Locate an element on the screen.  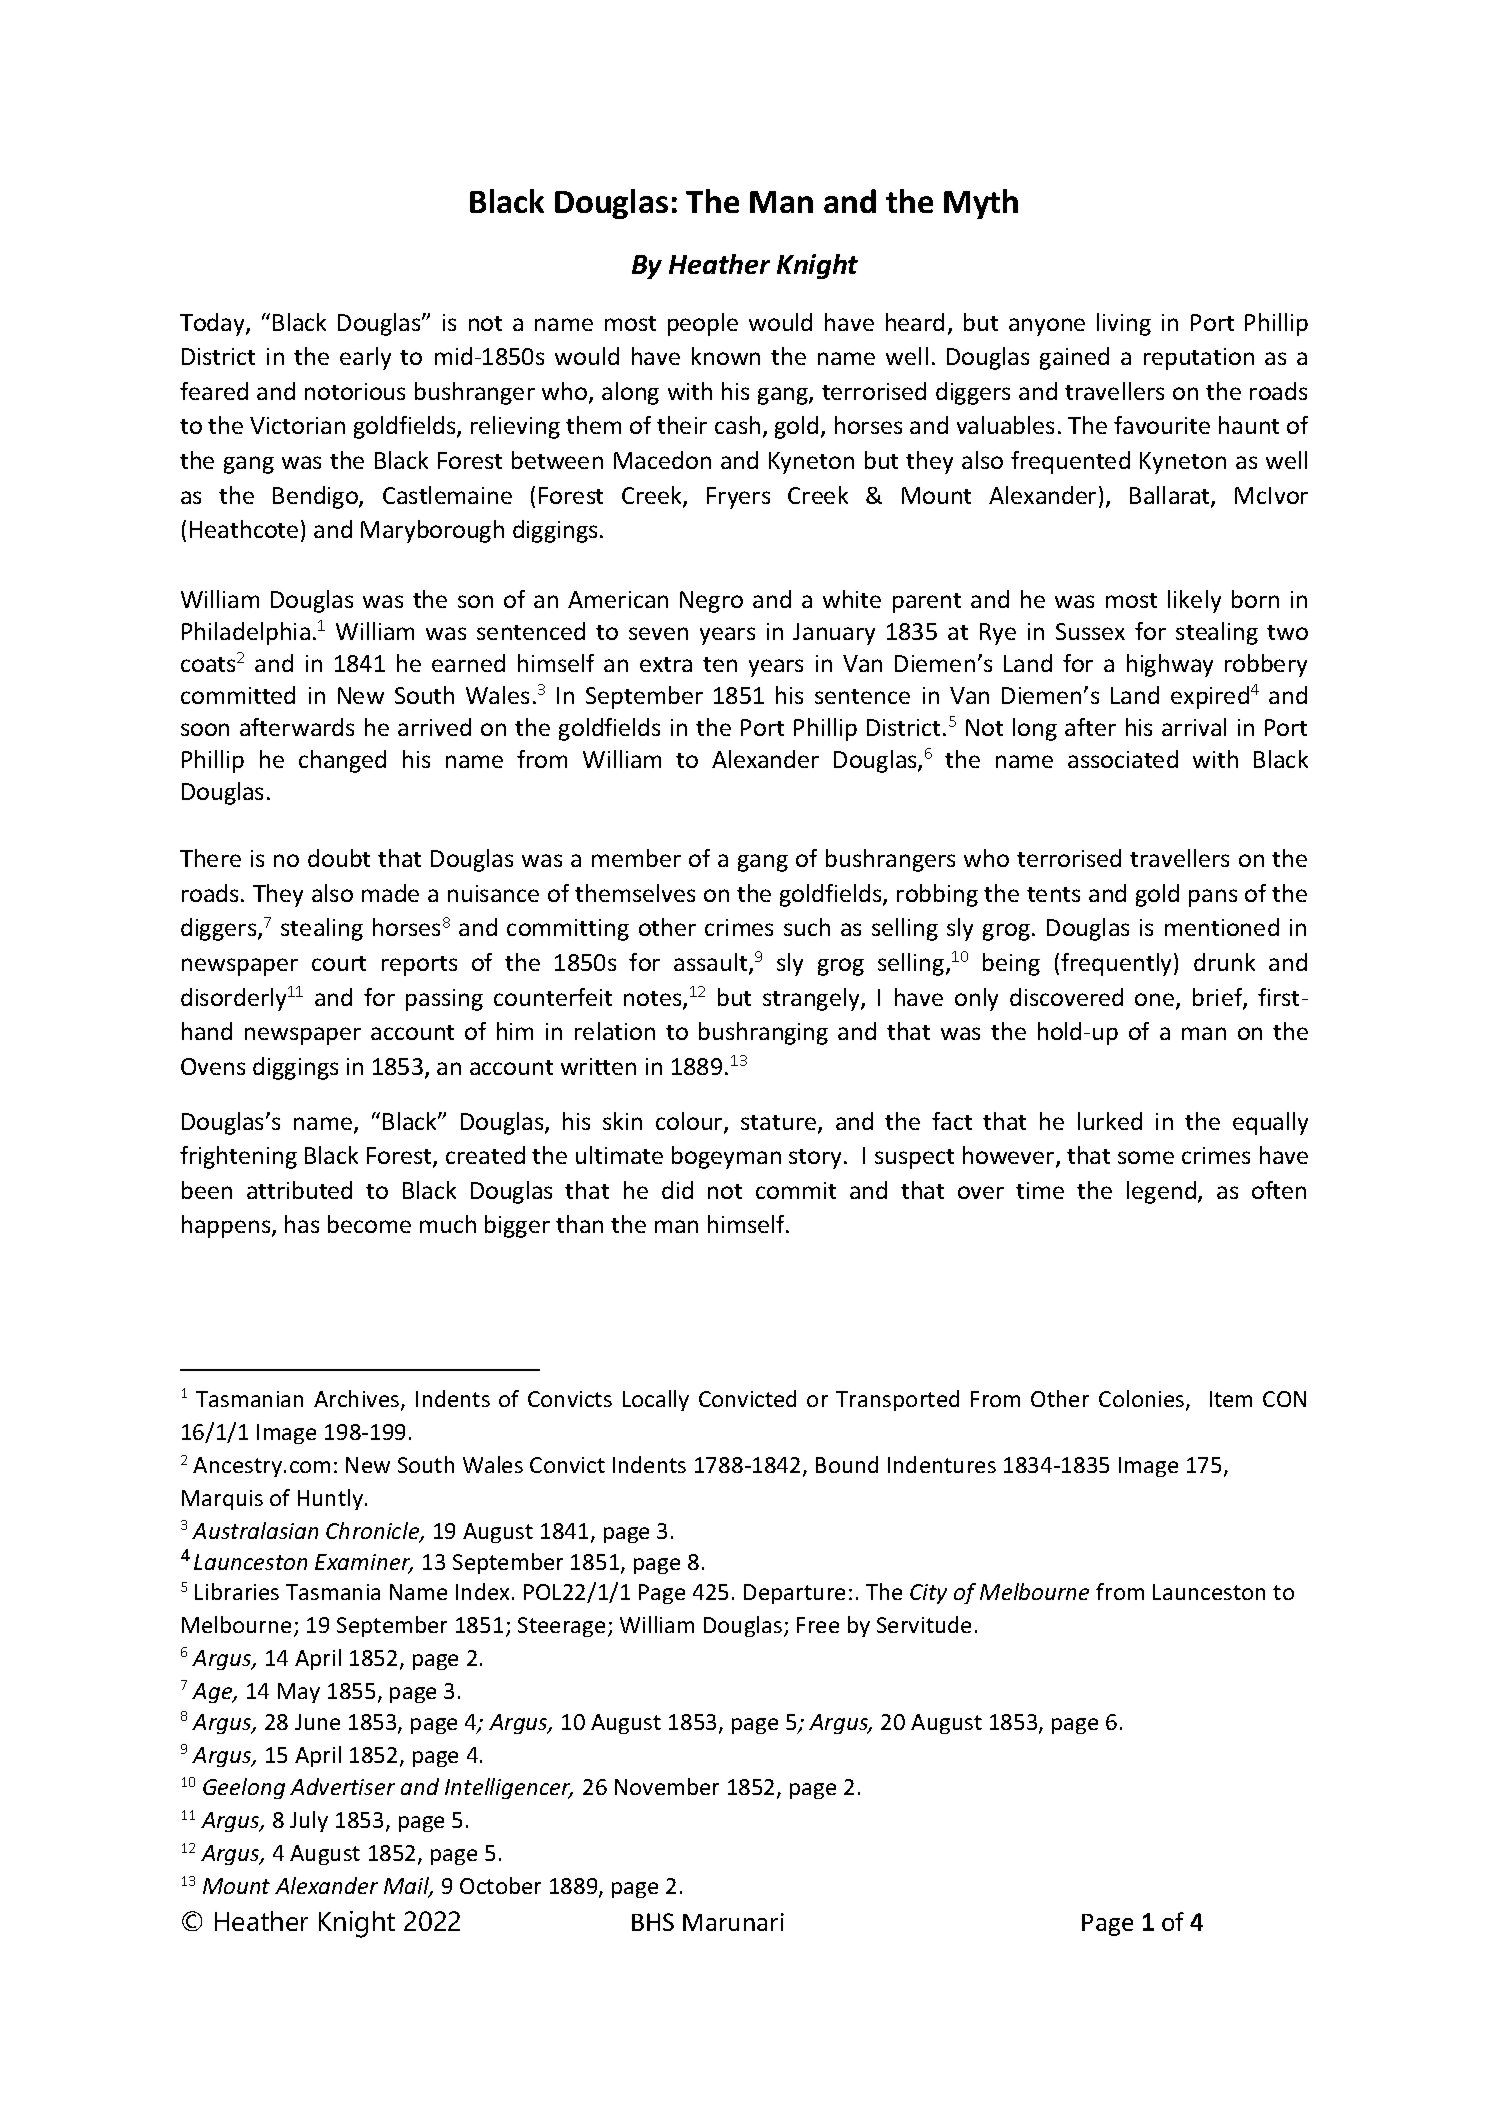
living is located at coordinates (1124, 324).
